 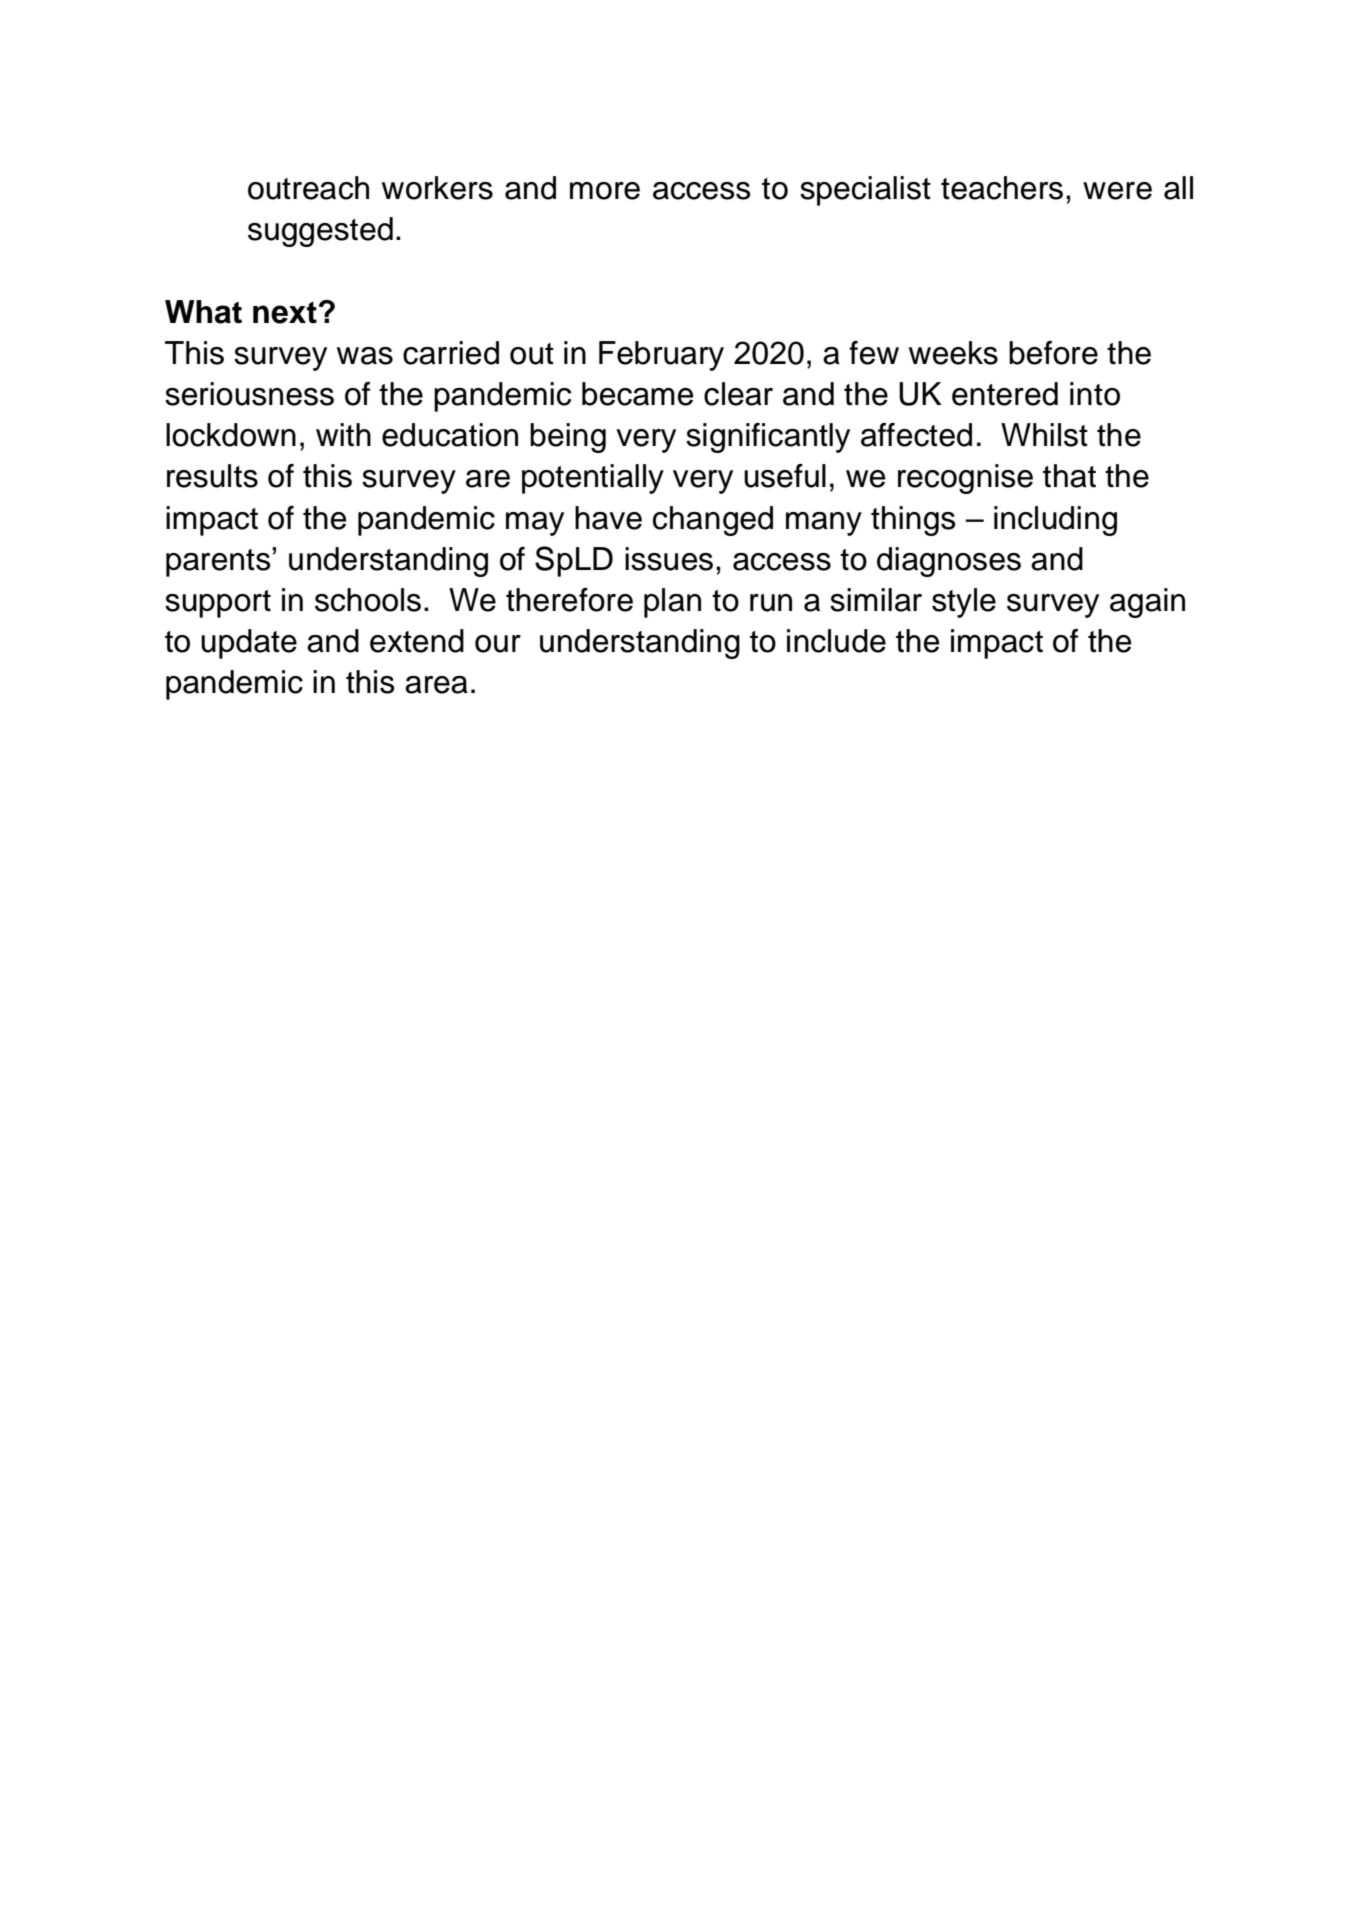 What do you see at coordinates (661, 356) in the screenshot?
I see `February` at bounding box center [661, 356].
